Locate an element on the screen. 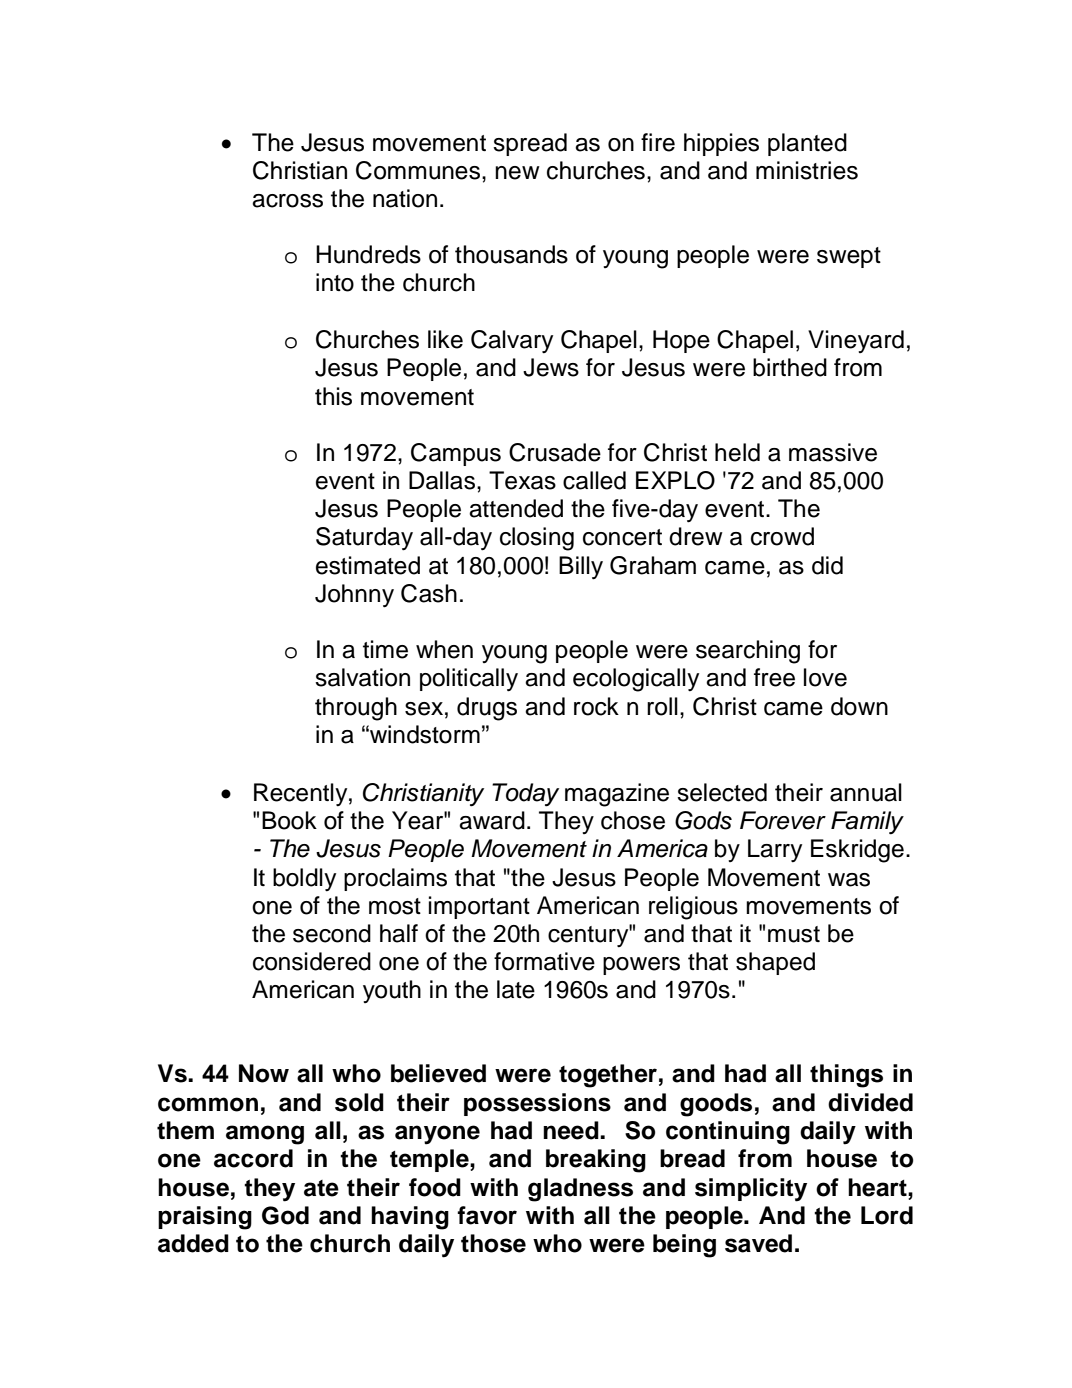 This screenshot has width=1072, height=1388. through is located at coordinates (356, 709).
